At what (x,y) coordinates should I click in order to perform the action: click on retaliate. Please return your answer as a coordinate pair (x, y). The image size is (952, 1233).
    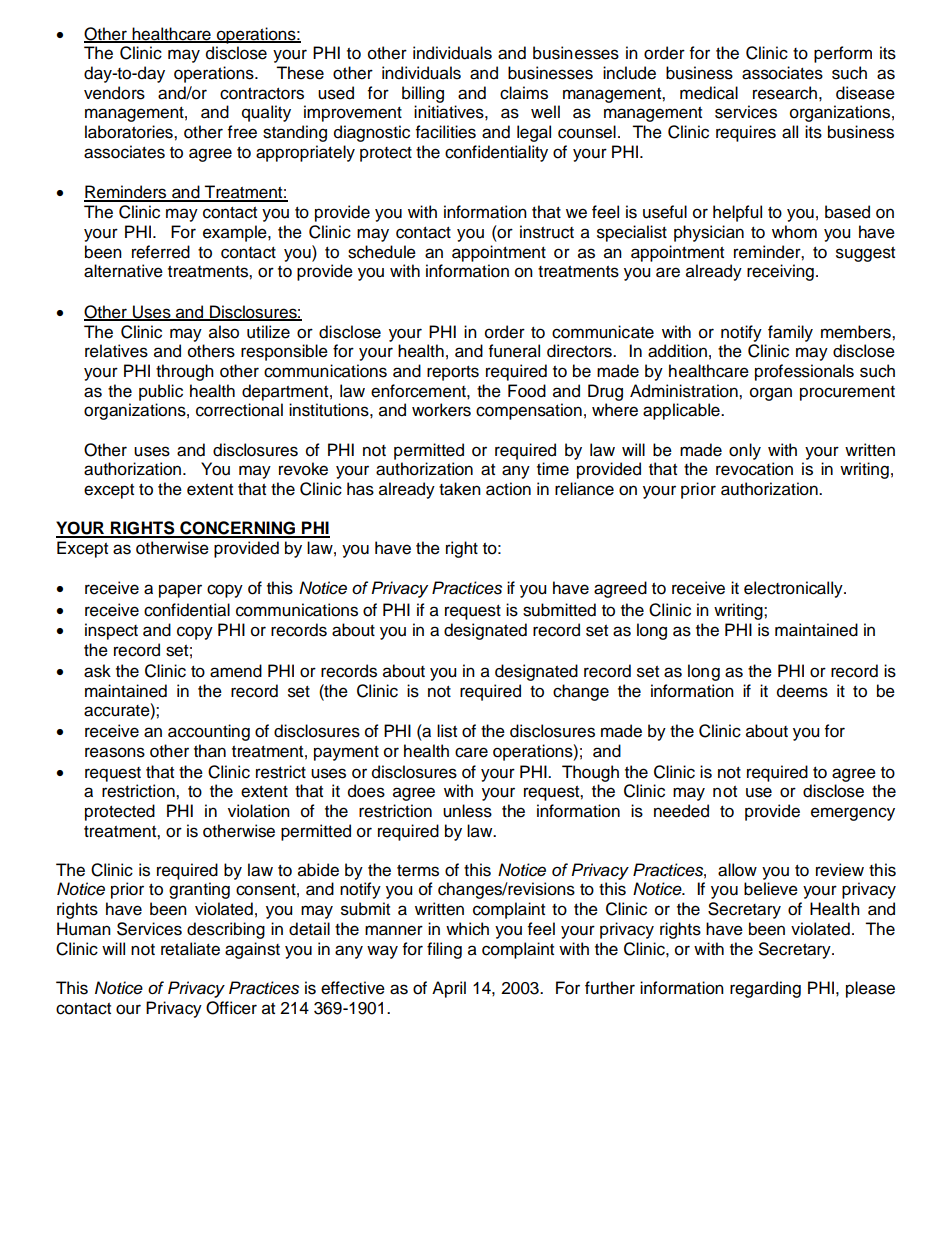
    Looking at the image, I should click on (190, 949).
